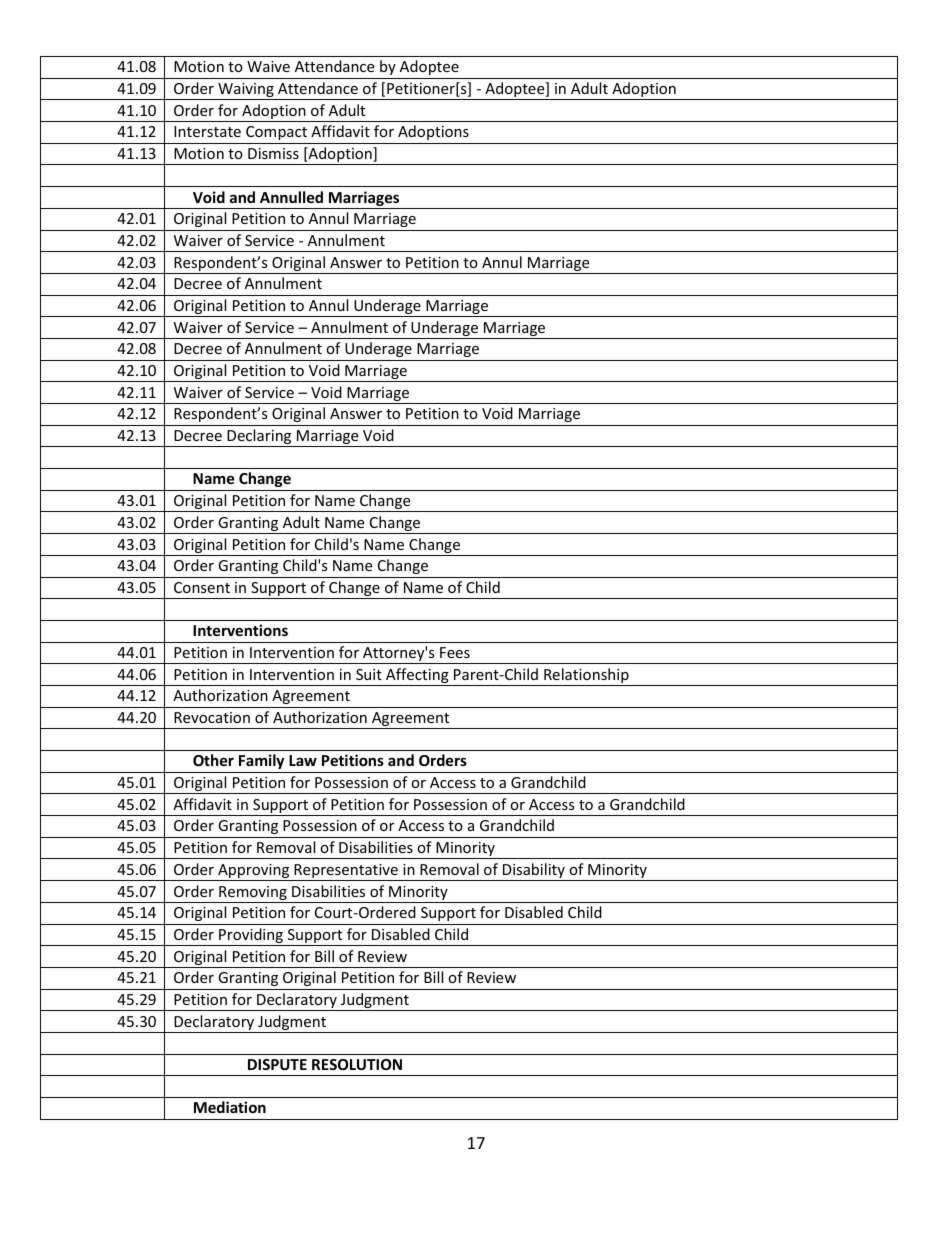 The width and height of the screenshot is (952, 1233). Describe the element at coordinates (273, 153) in the screenshot. I see `Dismiss` at that location.
